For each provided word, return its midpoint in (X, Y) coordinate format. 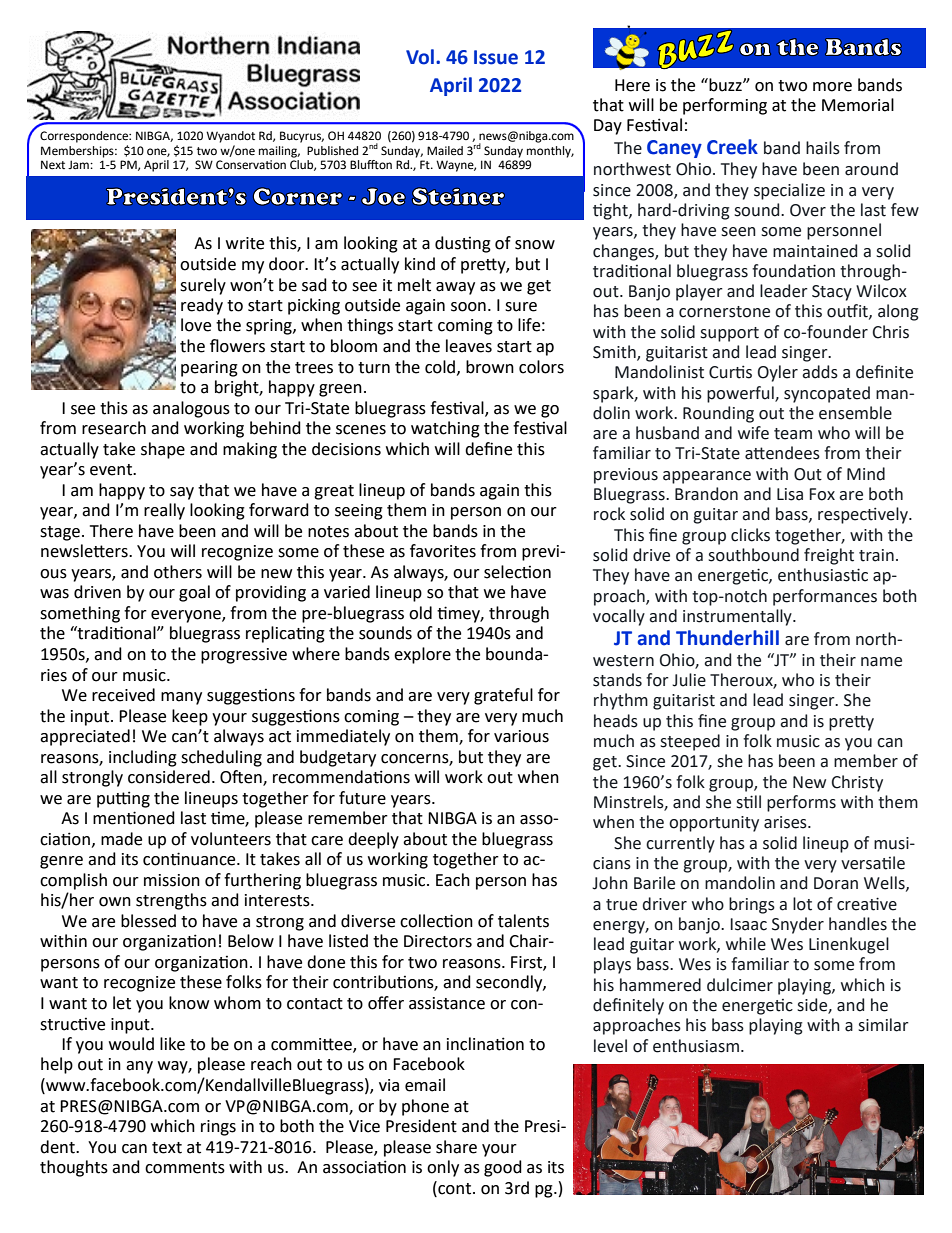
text (167, 1148)
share (456, 1147)
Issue (496, 57)
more (832, 87)
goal (194, 593)
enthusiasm (696, 1046)
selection (517, 572)
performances (825, 597)
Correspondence (85, 137)
